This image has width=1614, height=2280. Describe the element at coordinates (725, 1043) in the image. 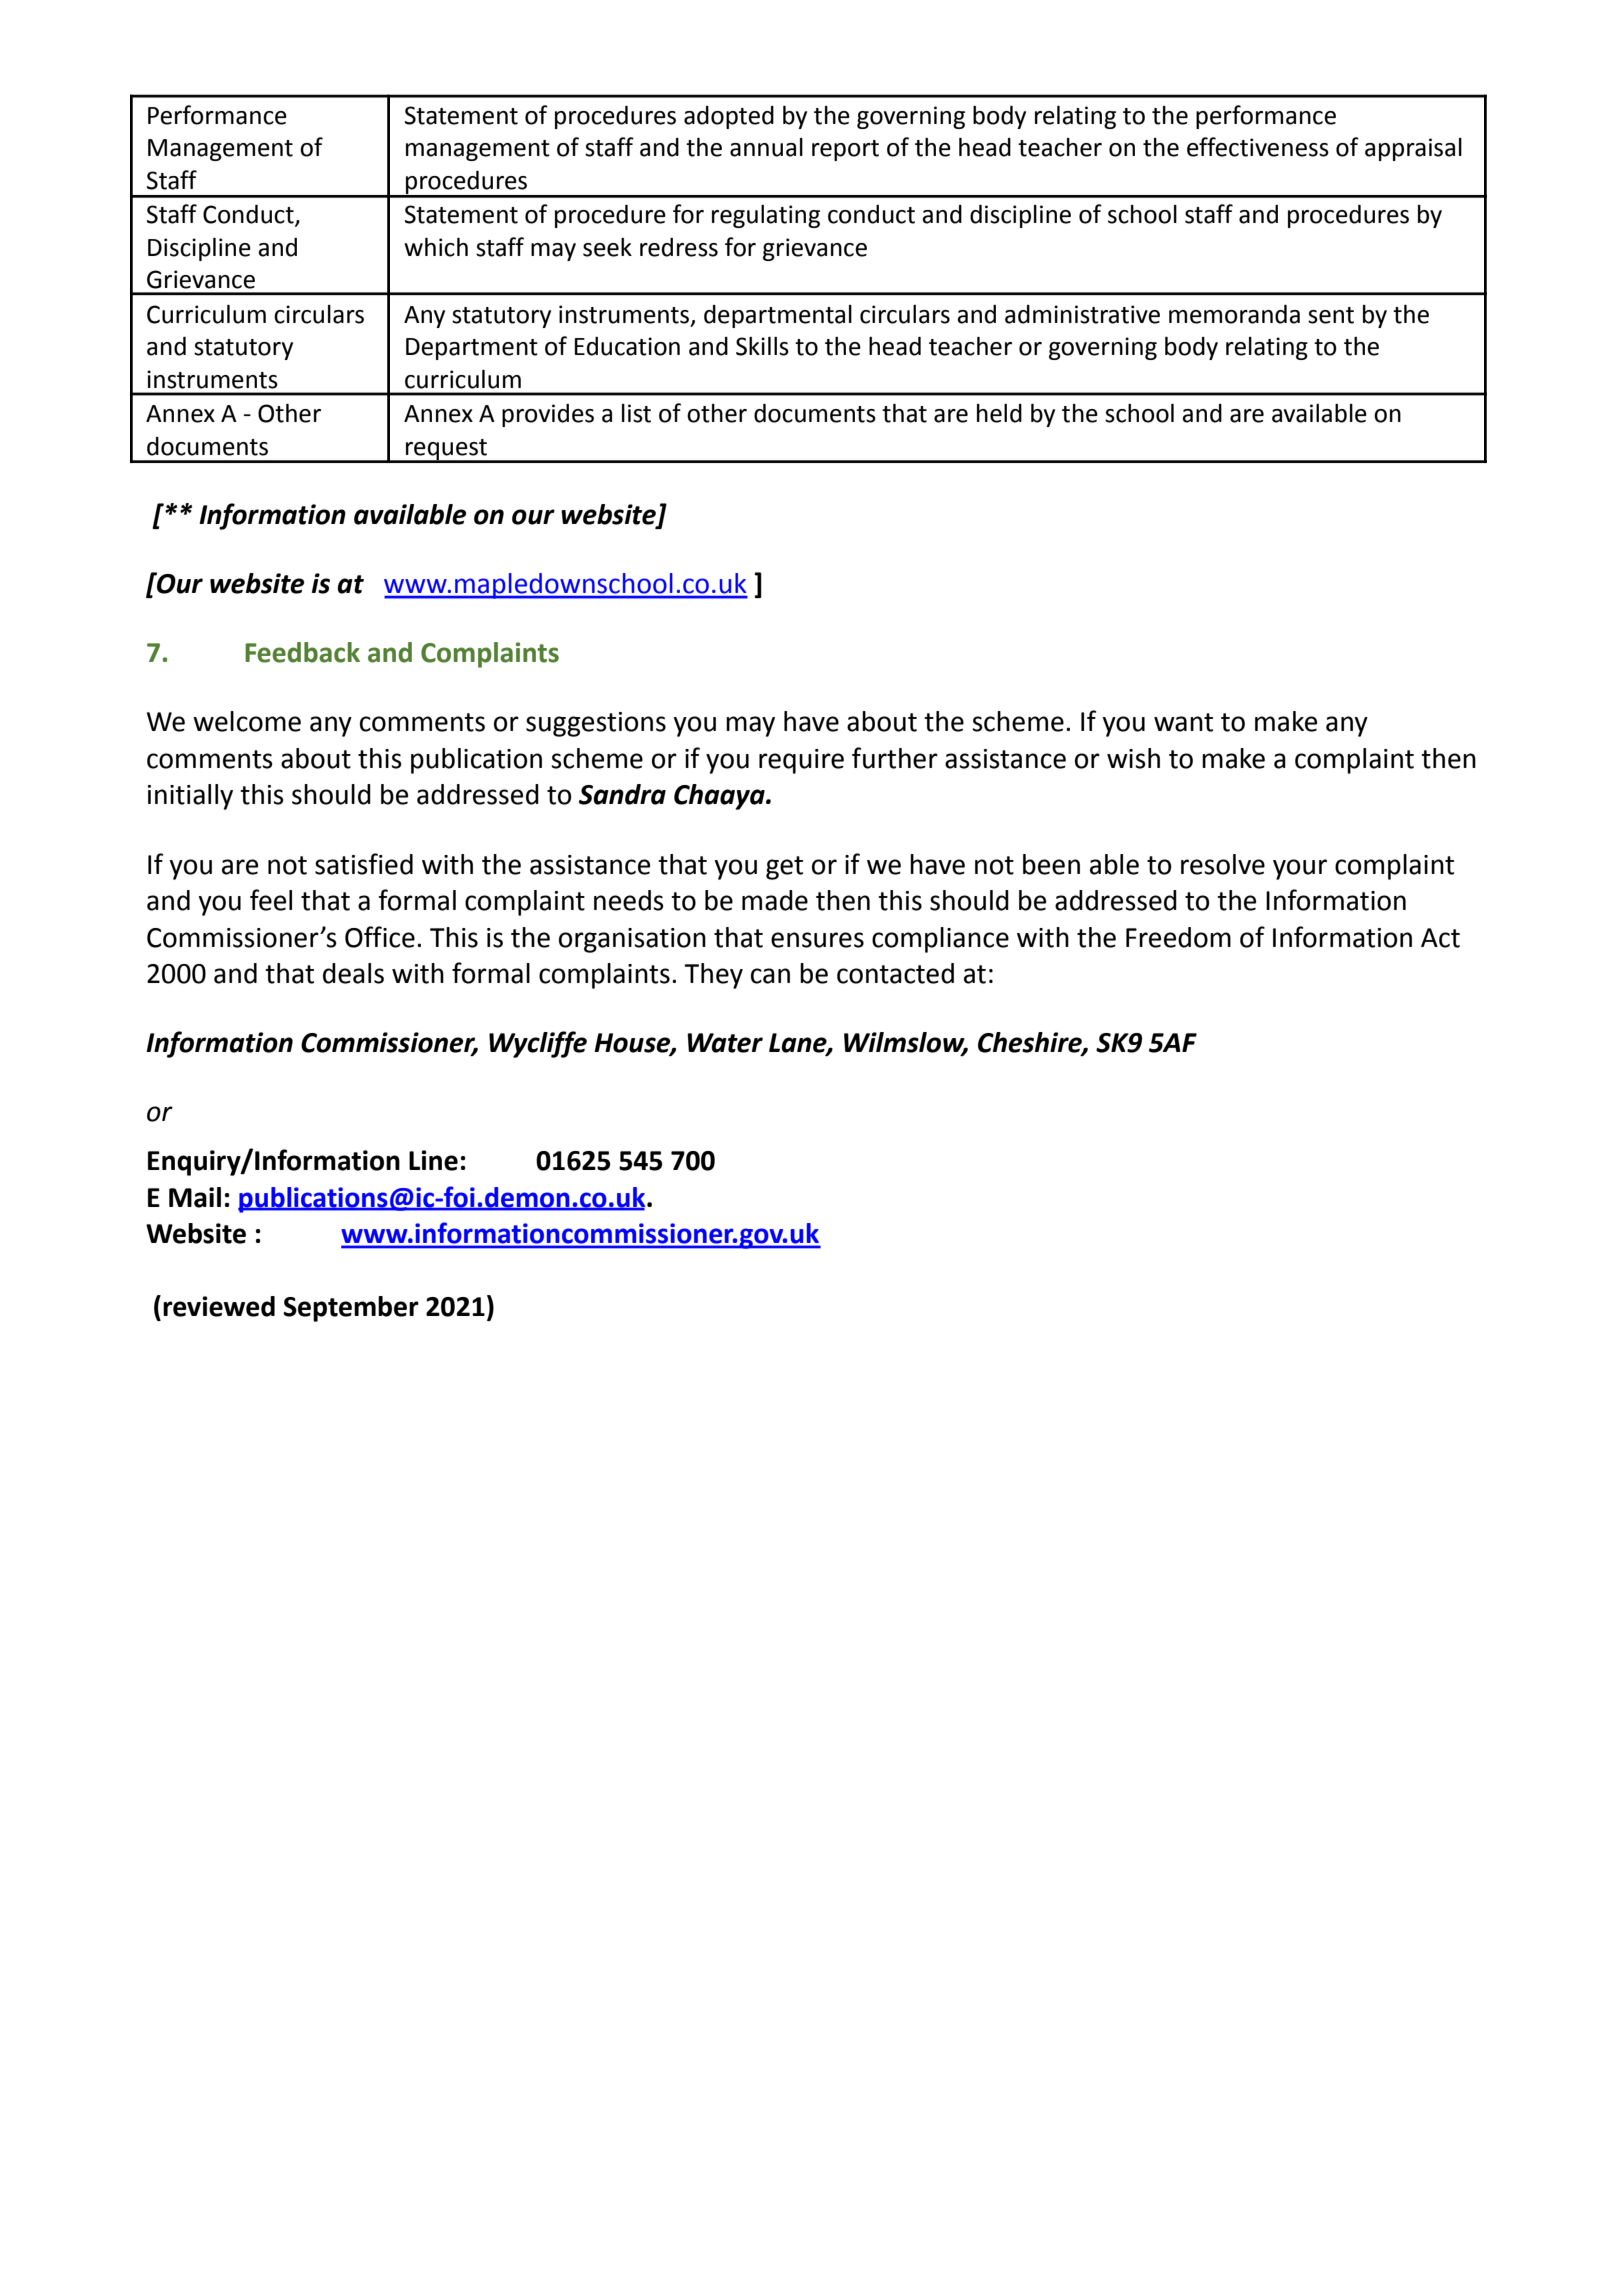

I see `Water` at that location.
